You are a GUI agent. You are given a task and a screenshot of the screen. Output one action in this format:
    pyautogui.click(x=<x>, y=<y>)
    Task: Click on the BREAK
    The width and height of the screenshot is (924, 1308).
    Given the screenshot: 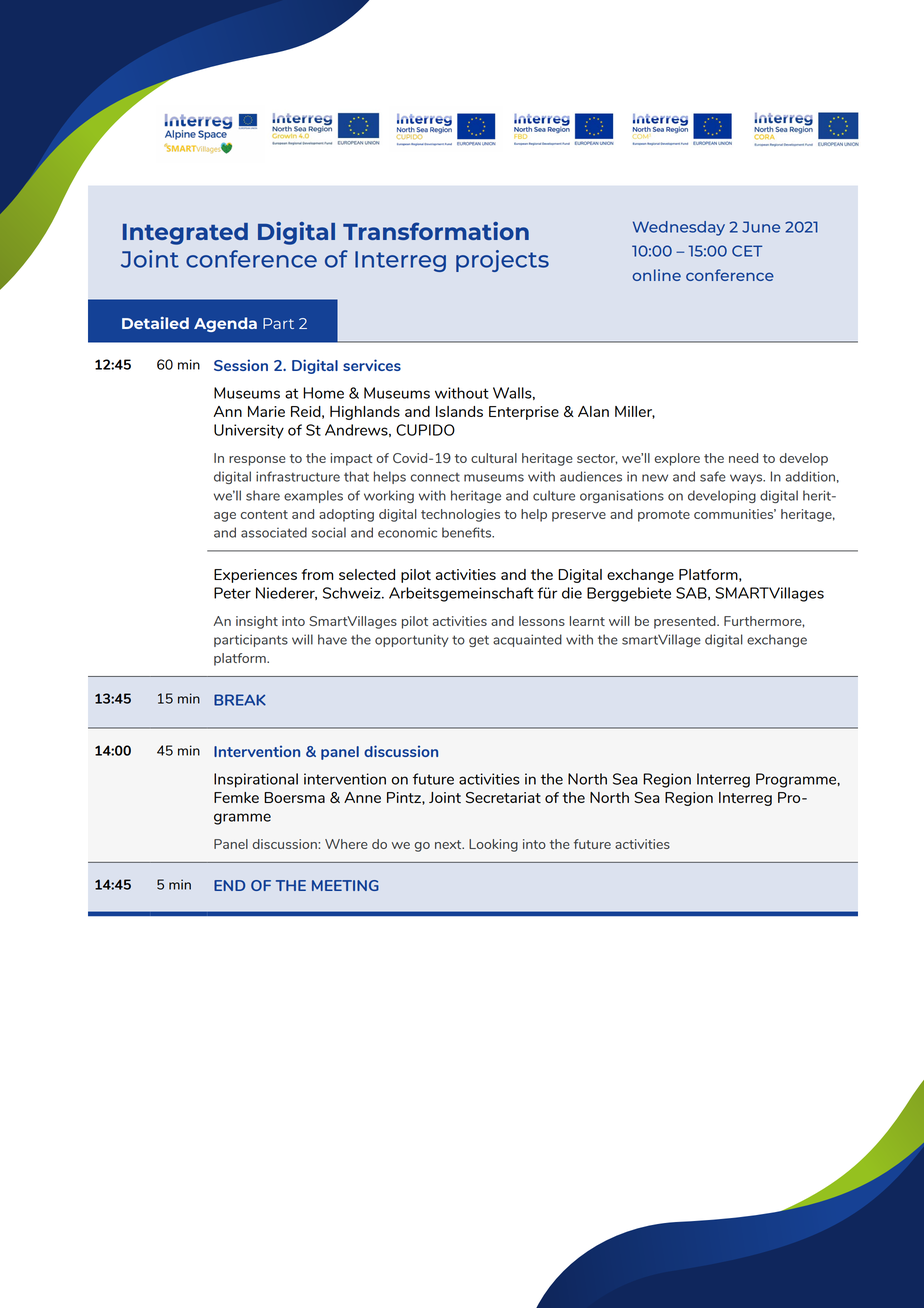 What is the action you would take?
    pyautogui.click(x=240, y=700)
